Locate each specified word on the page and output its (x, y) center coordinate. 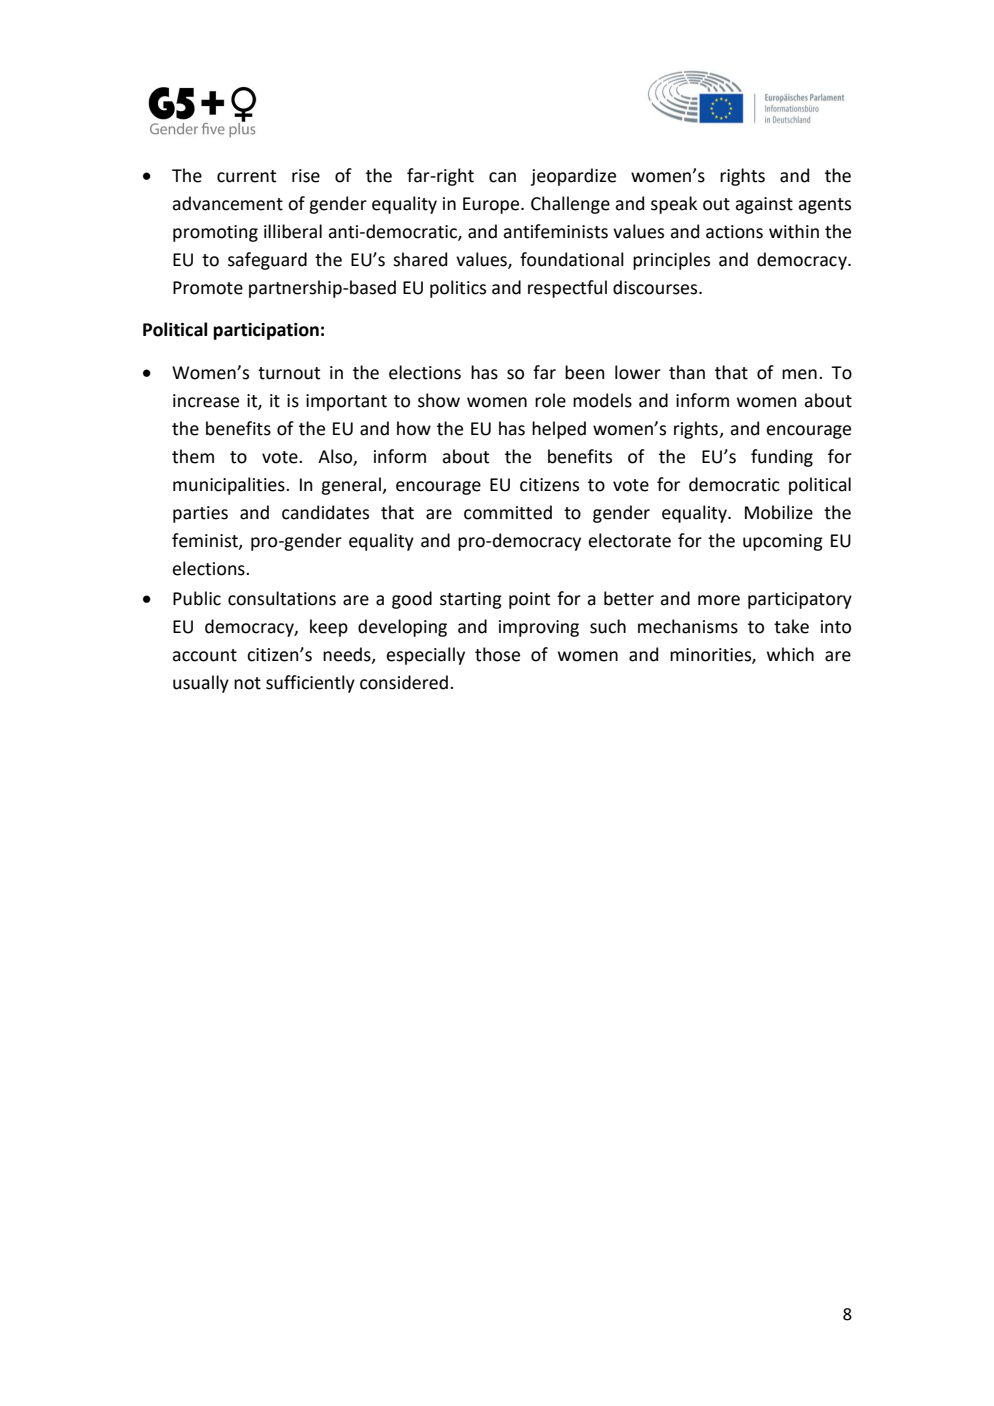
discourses (656, 287)
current (246, 176)
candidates (325, 512)
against (764, 205)
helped (559, 430)
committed (508, 512)
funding (782, 458)
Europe (492, 205)
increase (206, 401)
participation (266, 331)
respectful (567, 289)
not (247, 683)
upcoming (783, 542)
